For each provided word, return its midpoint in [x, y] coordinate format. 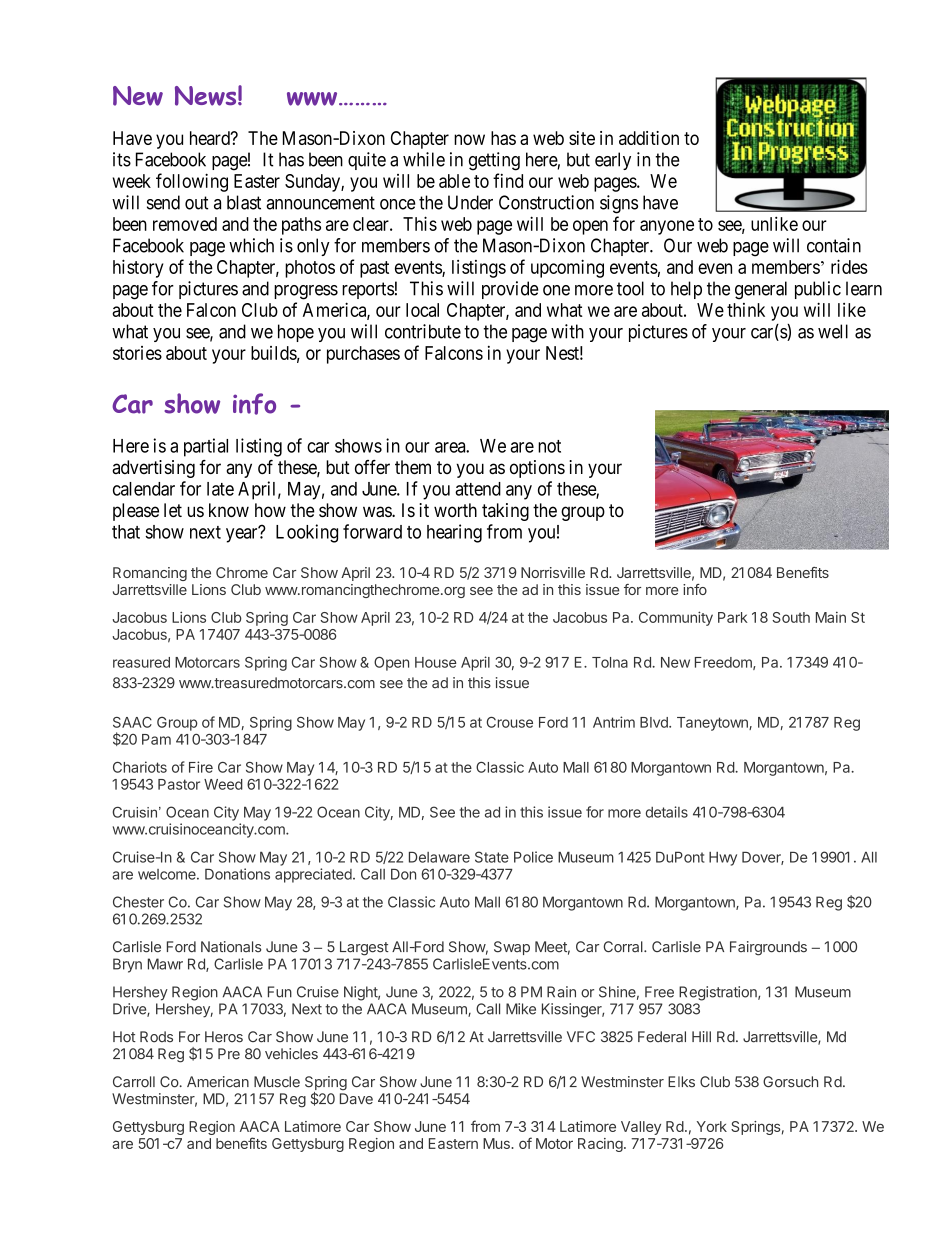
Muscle [277, 1082]
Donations [237, 874]
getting [494, 161]
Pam [156, 739]
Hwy [723, 859]
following [192, 182]
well [833, 331]
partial [206, 447]
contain [834, 245]
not [549, 446]
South [791, 617]
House [436, 662]
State [492, 857]
